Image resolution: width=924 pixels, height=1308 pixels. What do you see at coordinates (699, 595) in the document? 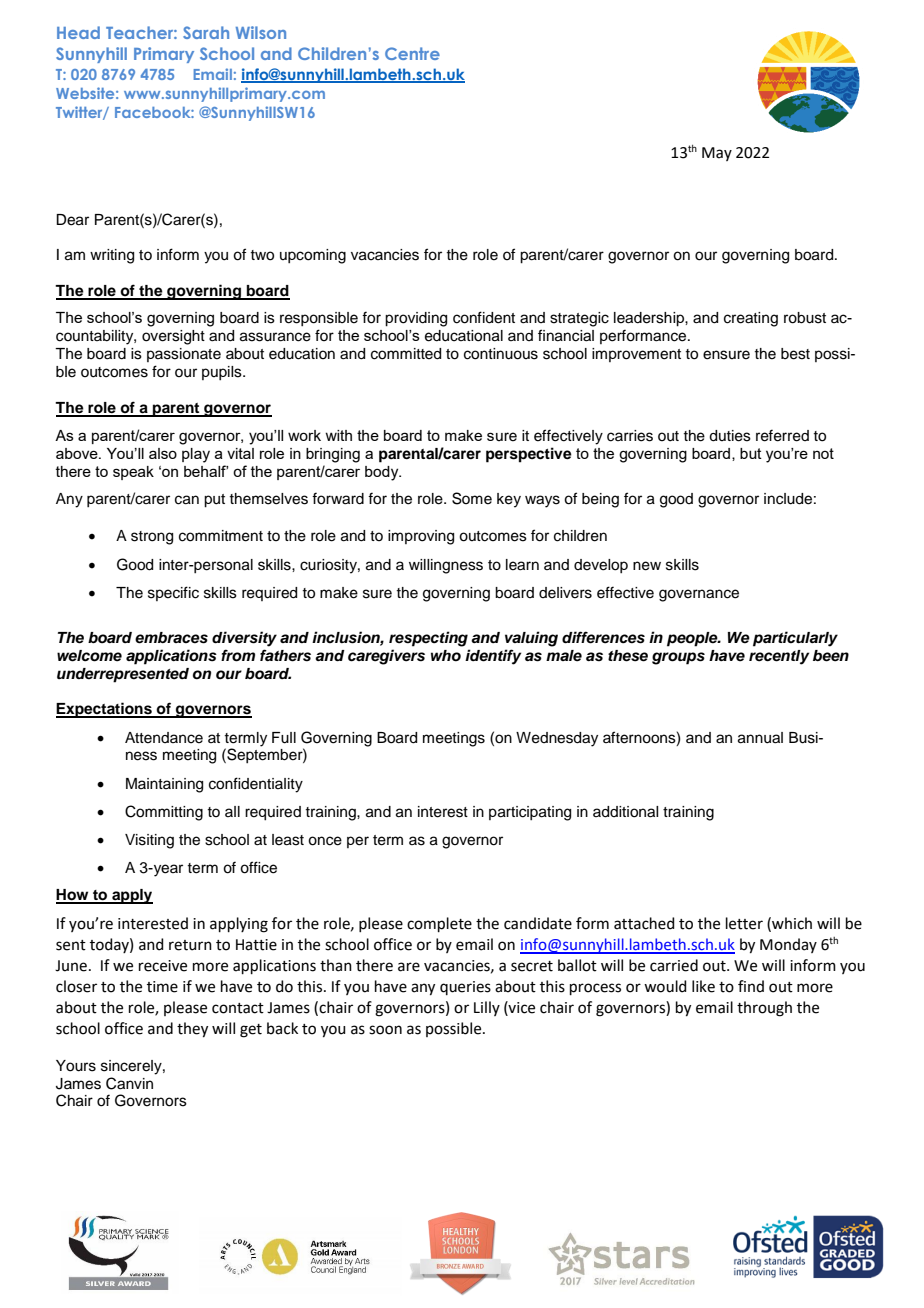
I see `governance` at bounding box center [699, 595].
